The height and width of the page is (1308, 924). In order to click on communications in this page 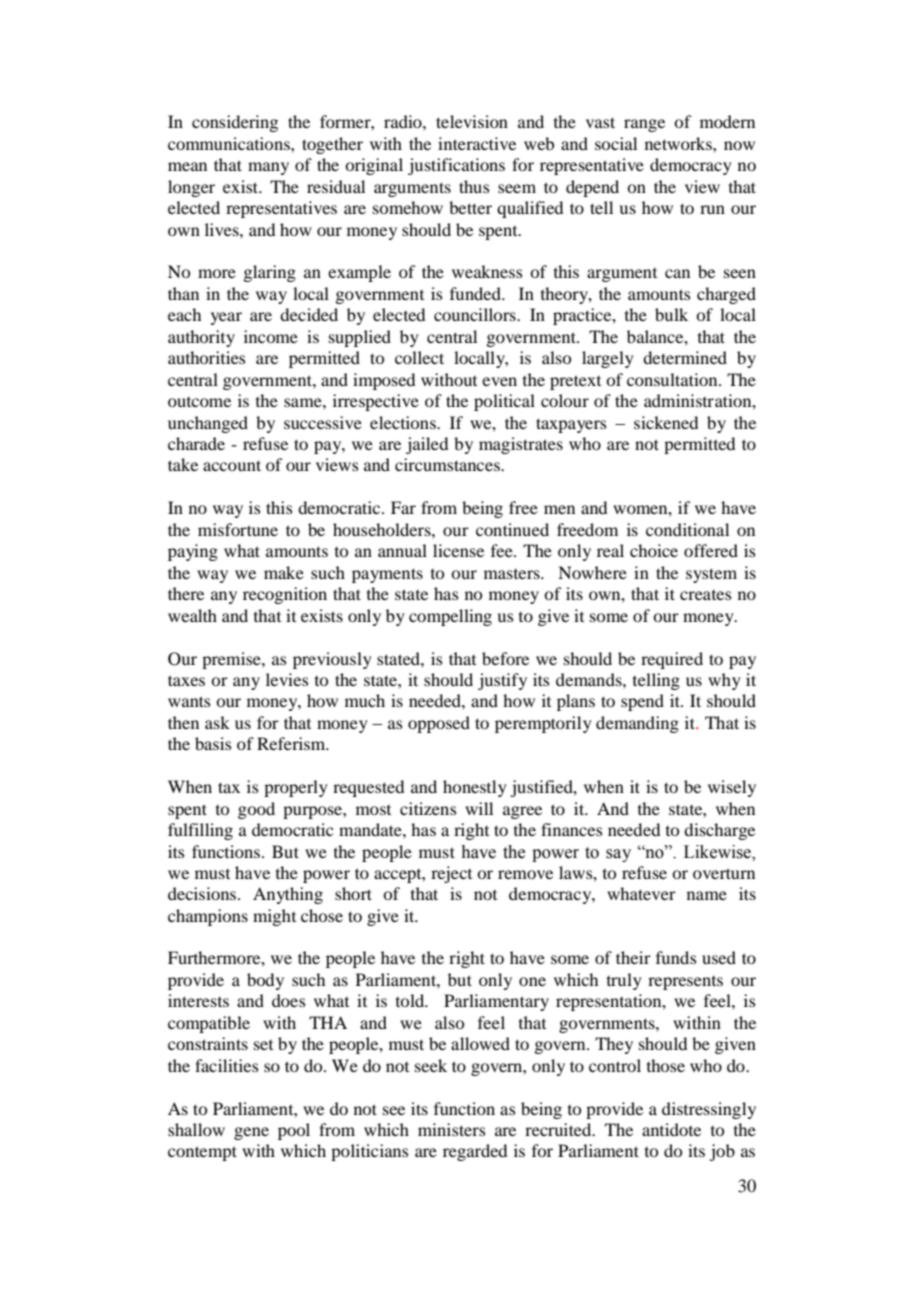, I will do `click(230, 143)`.
